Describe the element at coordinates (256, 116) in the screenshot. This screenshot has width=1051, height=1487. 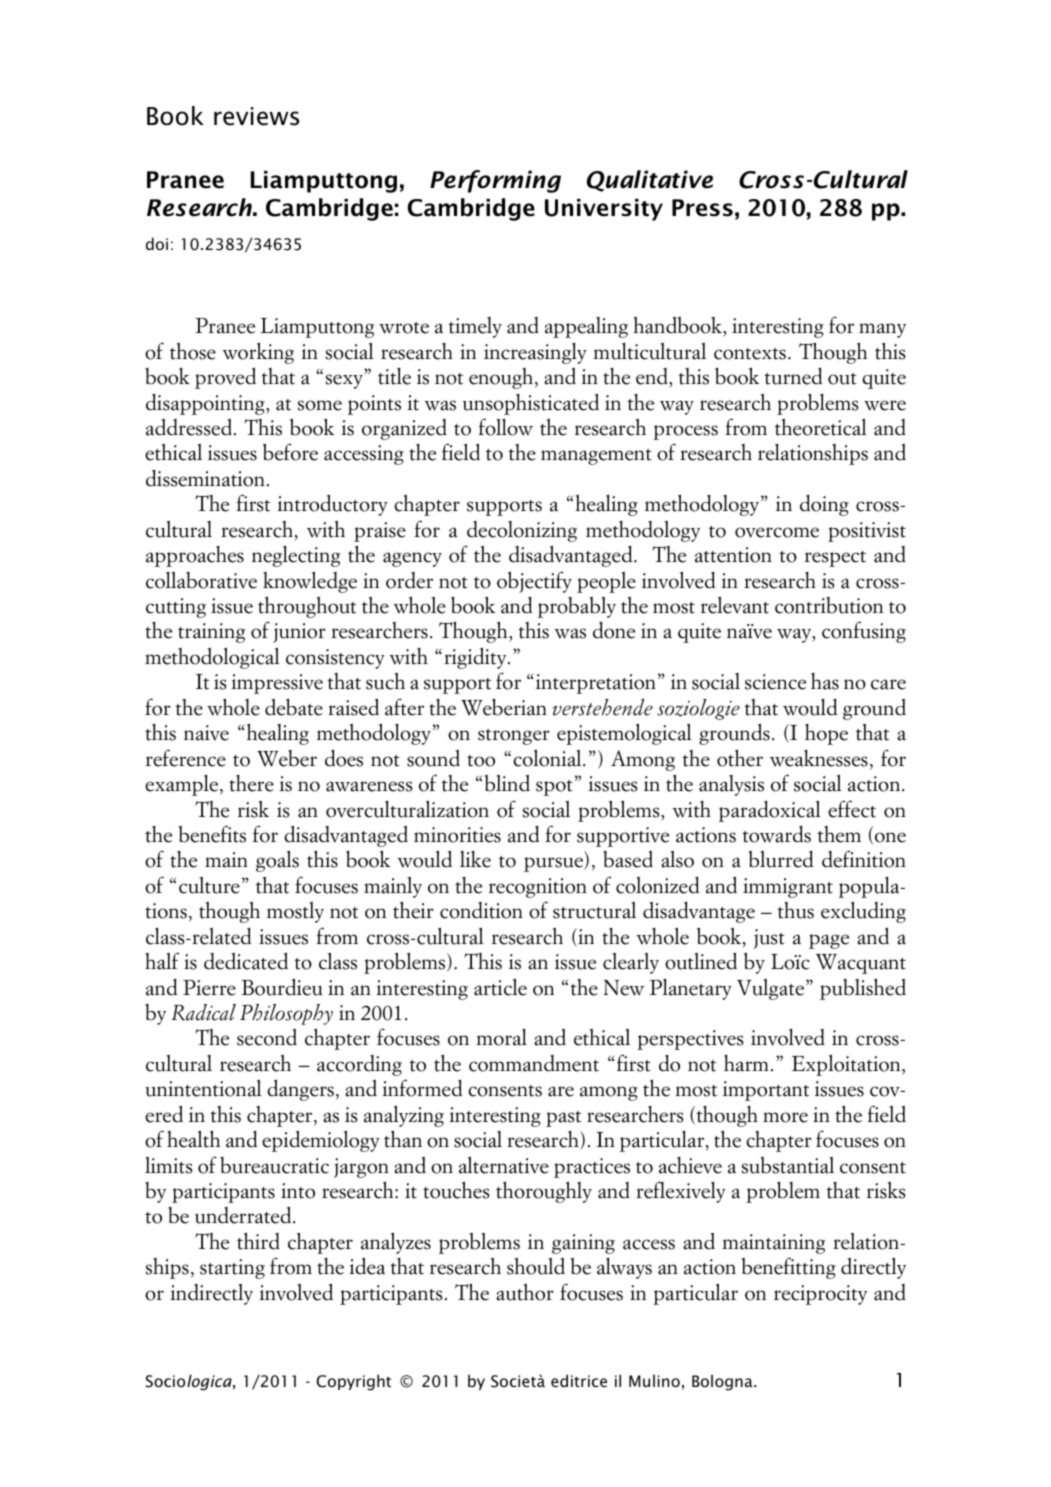
I see `reviews` at that location.
